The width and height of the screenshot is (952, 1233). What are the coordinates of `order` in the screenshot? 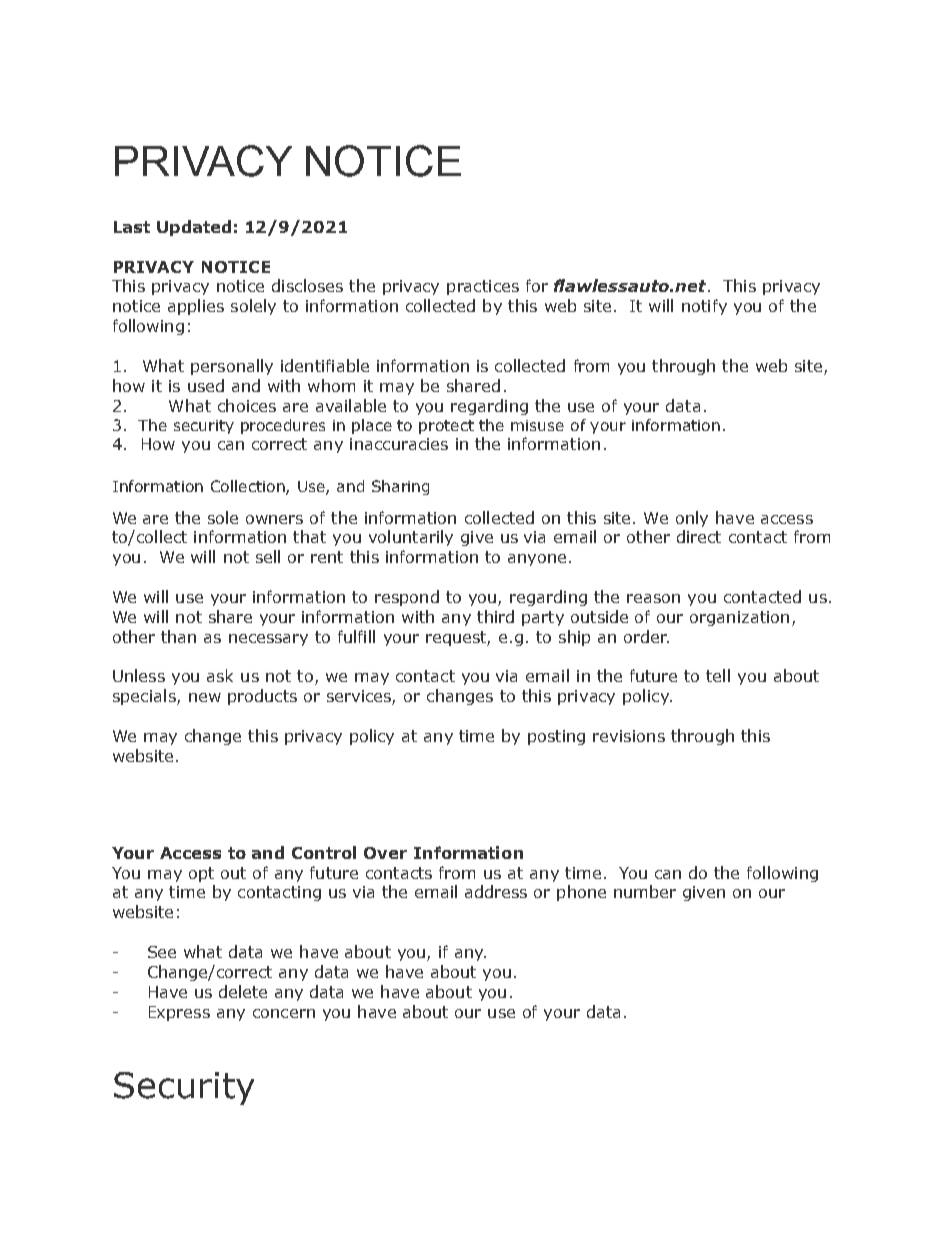 It's located at (646, 636).
